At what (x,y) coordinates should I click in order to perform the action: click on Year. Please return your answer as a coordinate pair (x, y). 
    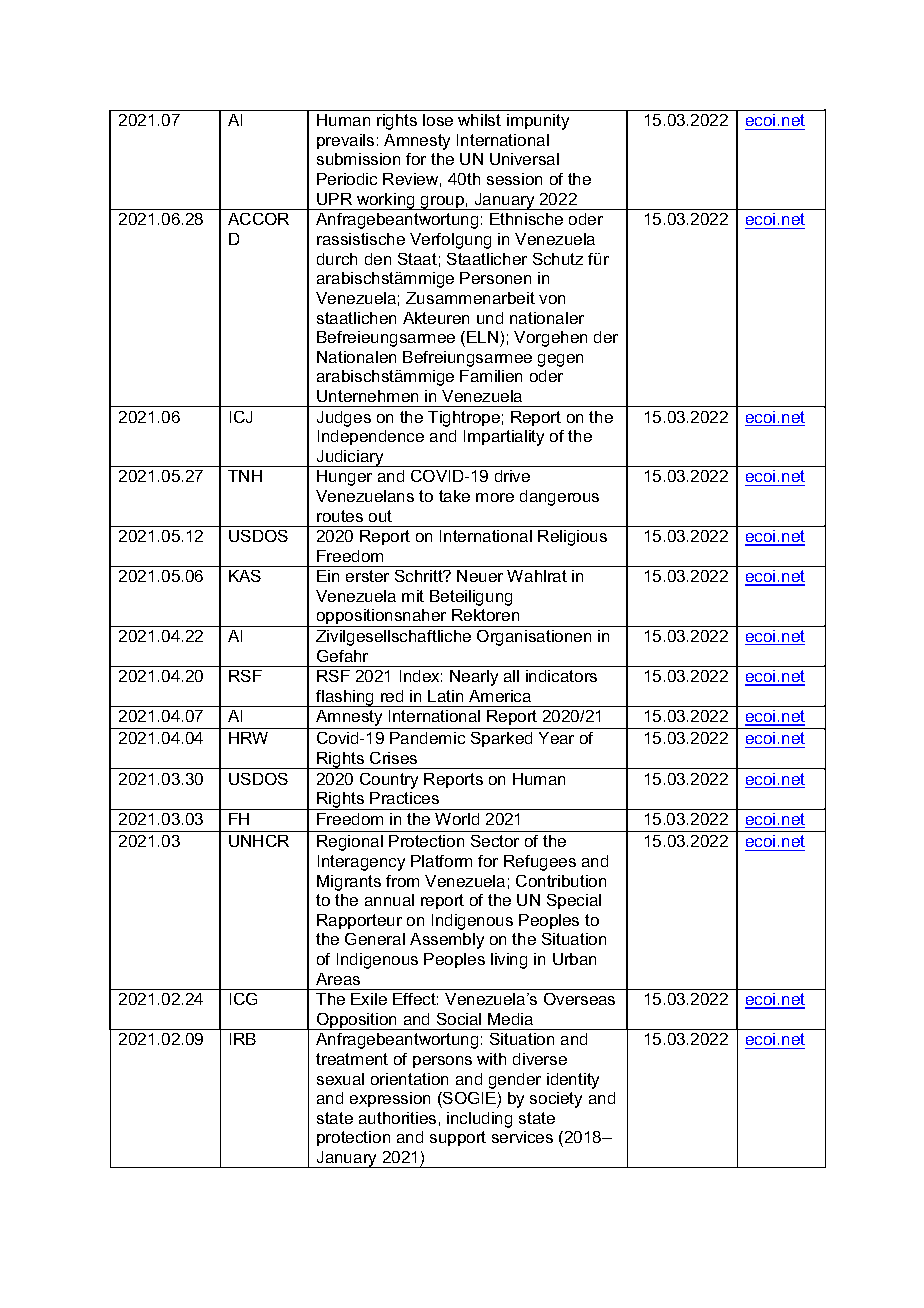
    Looking at the image, I should click on (556, 738).
